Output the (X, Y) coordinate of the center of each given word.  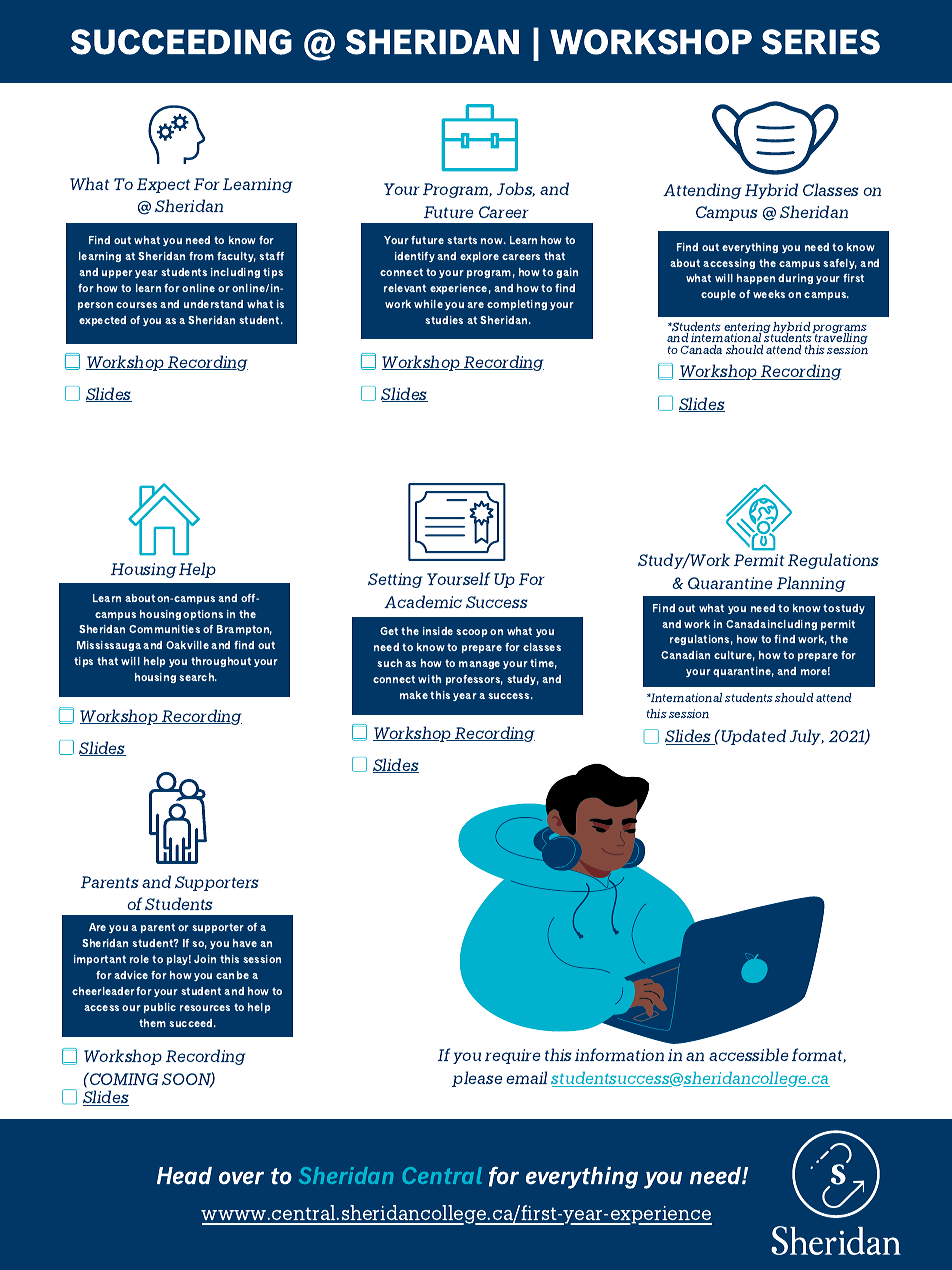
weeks (769, 294)
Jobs (516, 189)
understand (213, 304)
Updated (752, 737)
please (477, 1079)
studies (444, 320)
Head (184, 1176)
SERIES (821, 42)
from (201, 256)
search (198, 677)
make (414, 695)
